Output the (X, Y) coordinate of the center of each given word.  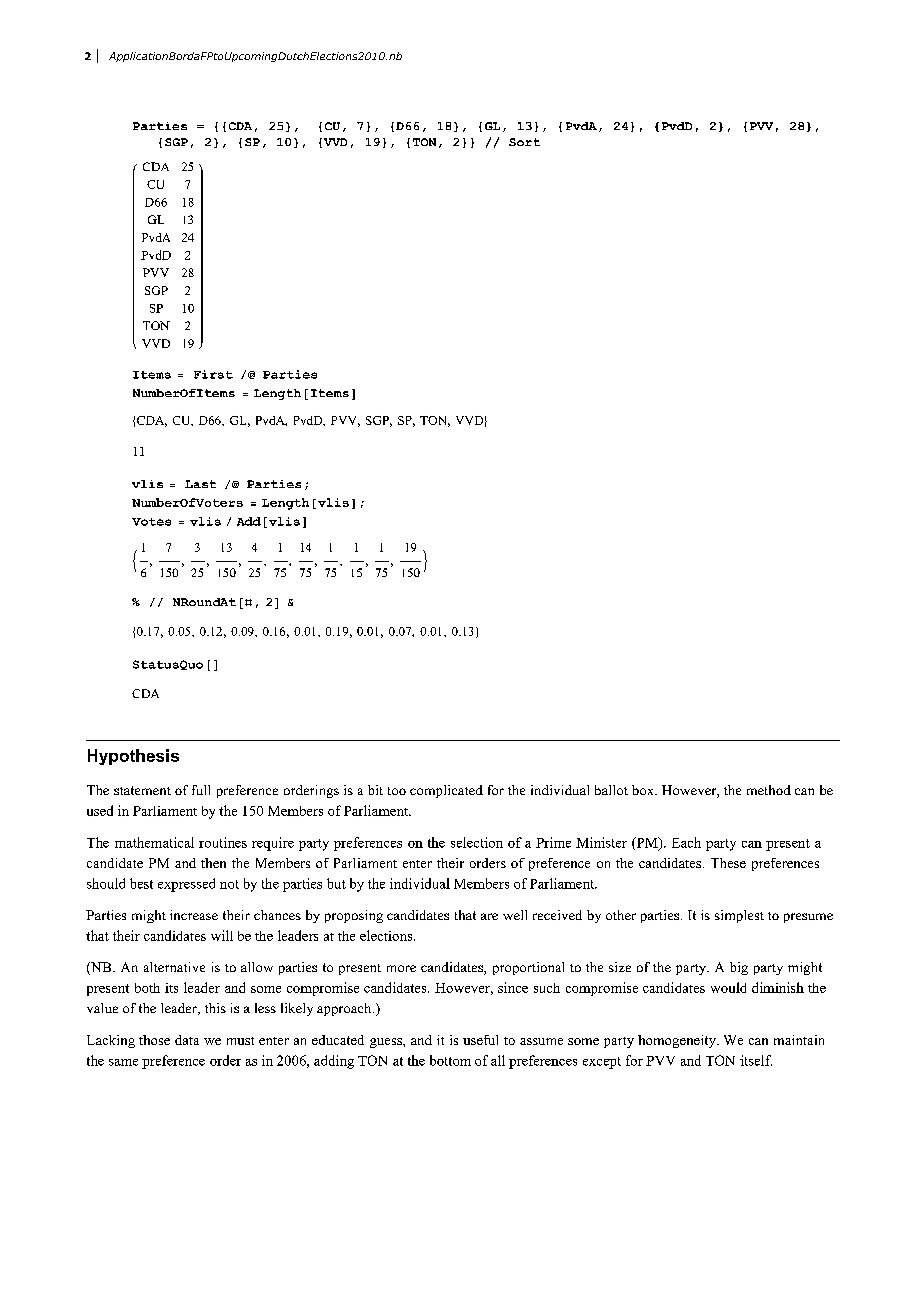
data (187, 1040)
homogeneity (678, 1041)
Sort (524, 142)
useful (480, 1040)
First (213, 374)
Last (200, 484)
